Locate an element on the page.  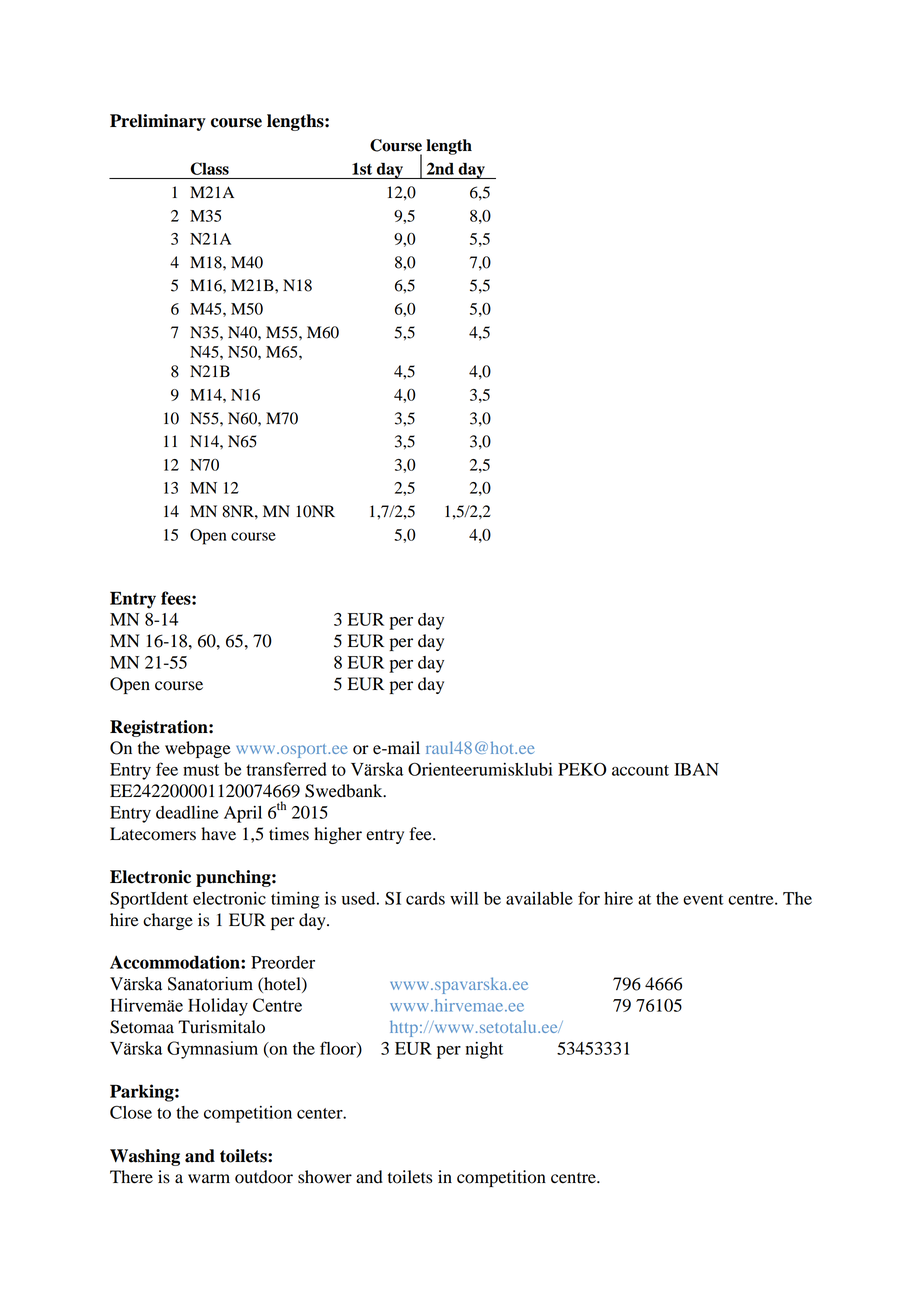
Class is located at coordinates (210, 168).
